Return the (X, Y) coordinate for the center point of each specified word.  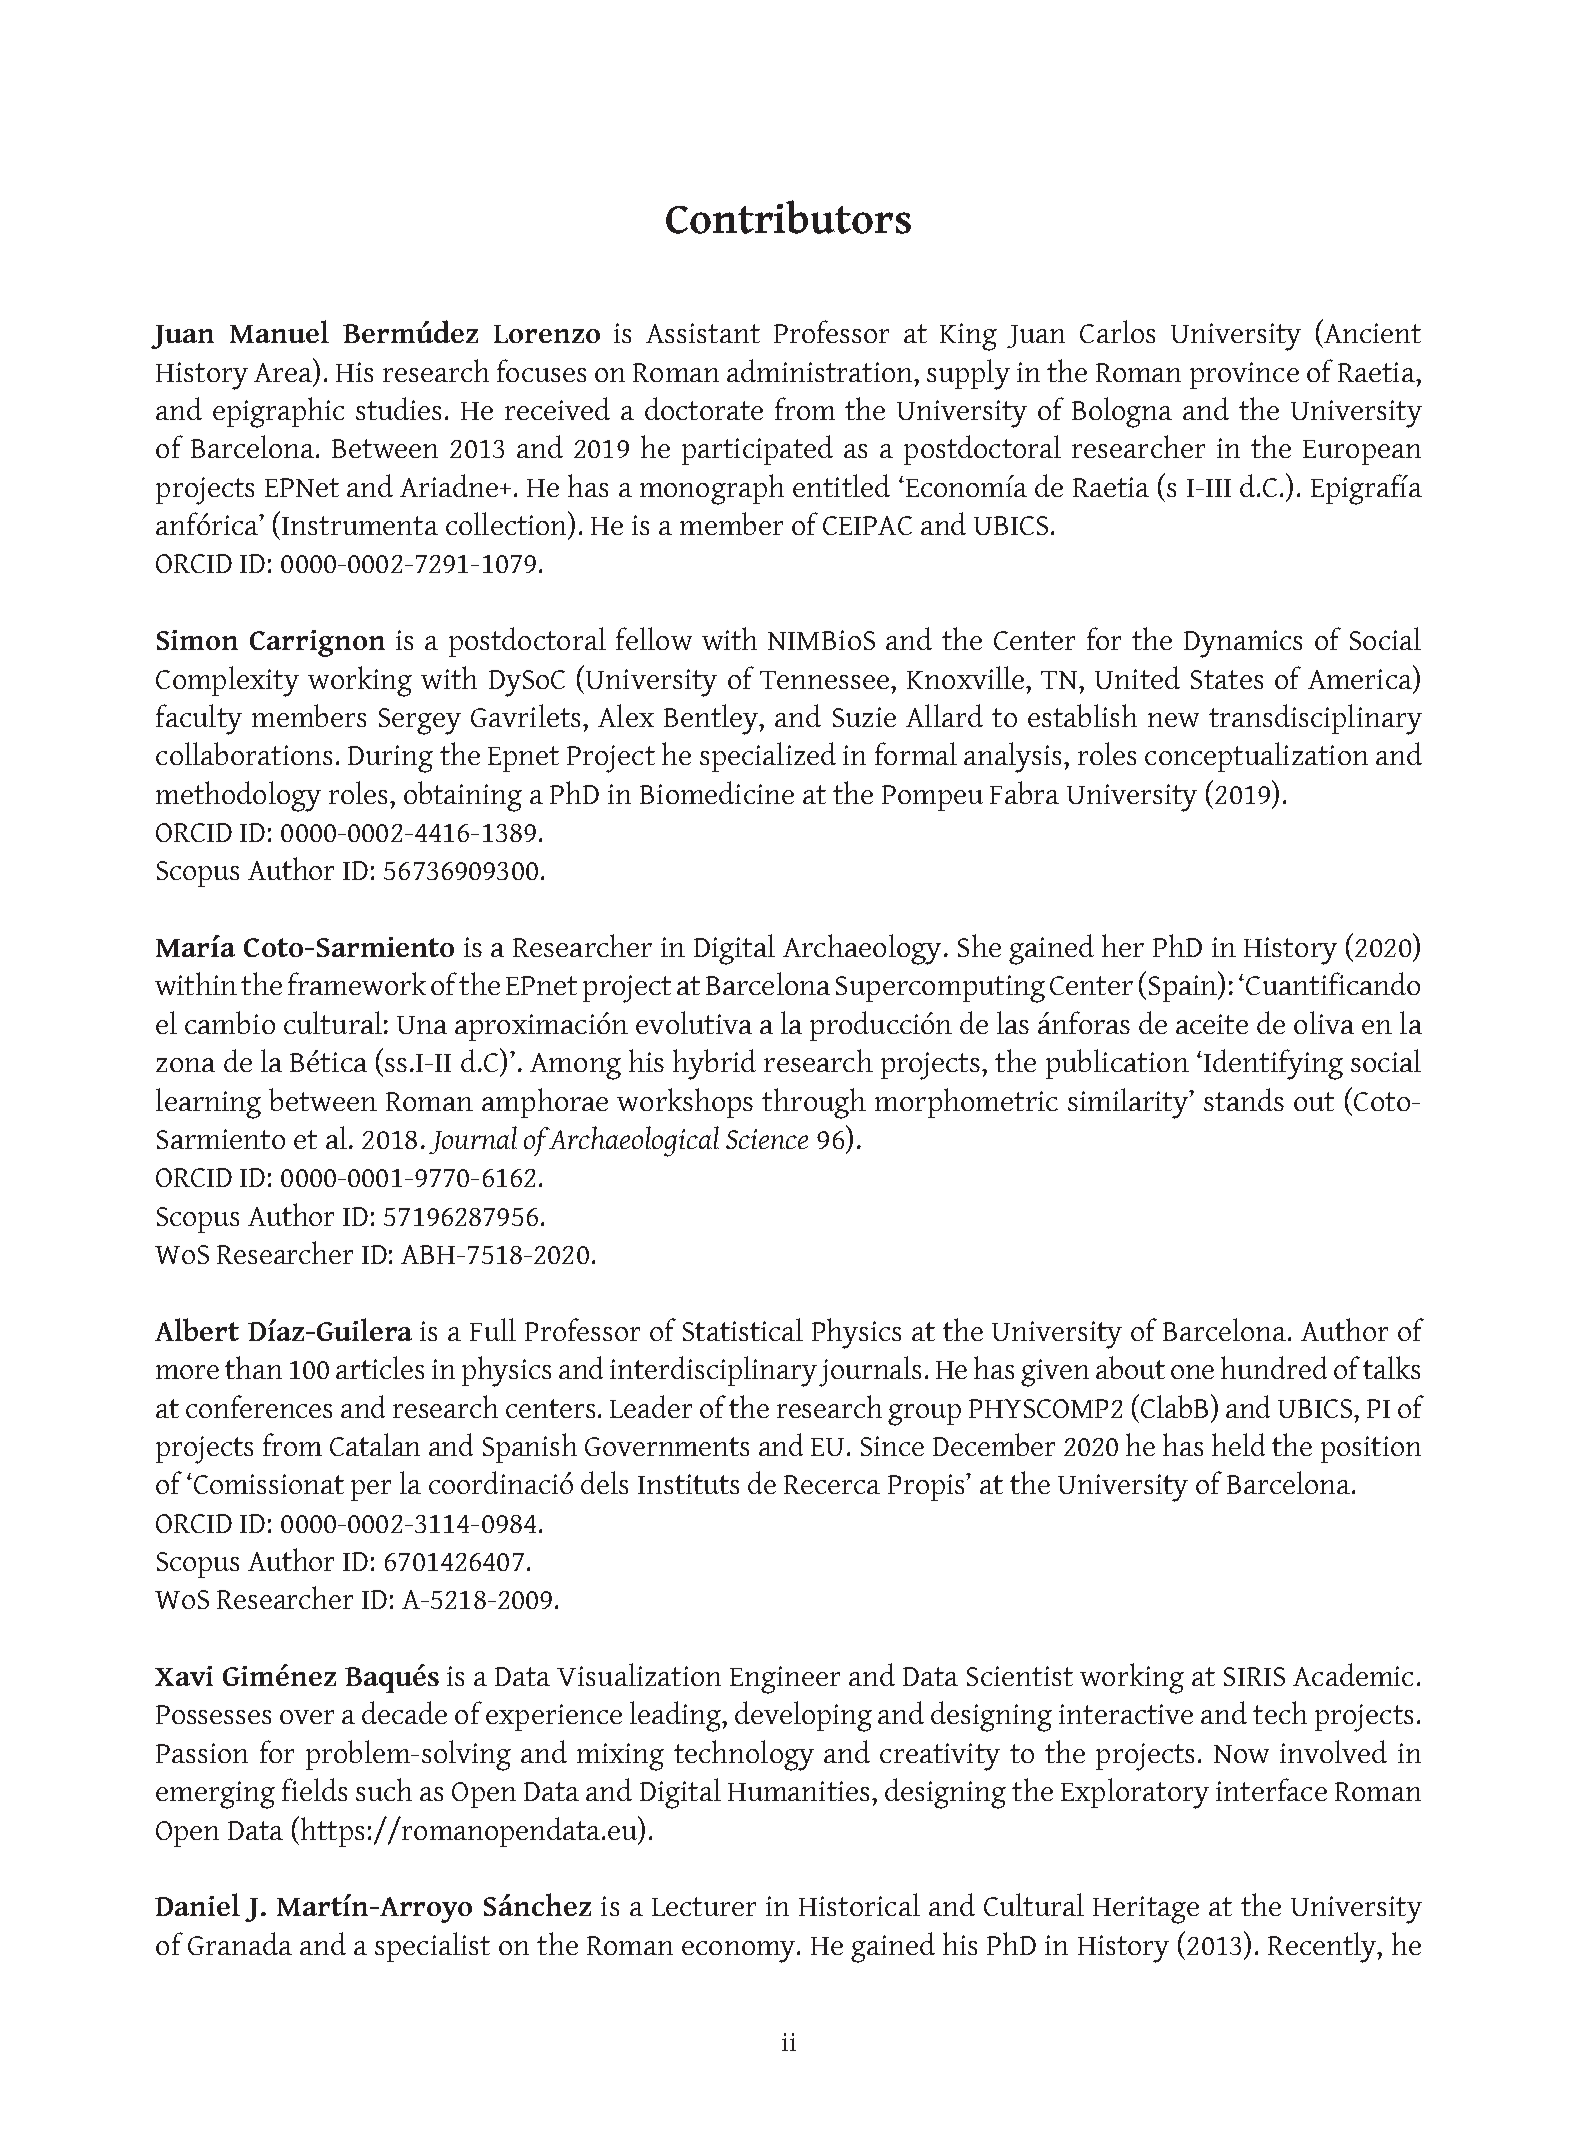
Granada (240, 1943)
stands (1244, 1099)
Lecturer (704, 1906)
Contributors (788, 217)
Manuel (279, 331)
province (1244, 375)
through (814, 1103)
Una (422, 1025)
